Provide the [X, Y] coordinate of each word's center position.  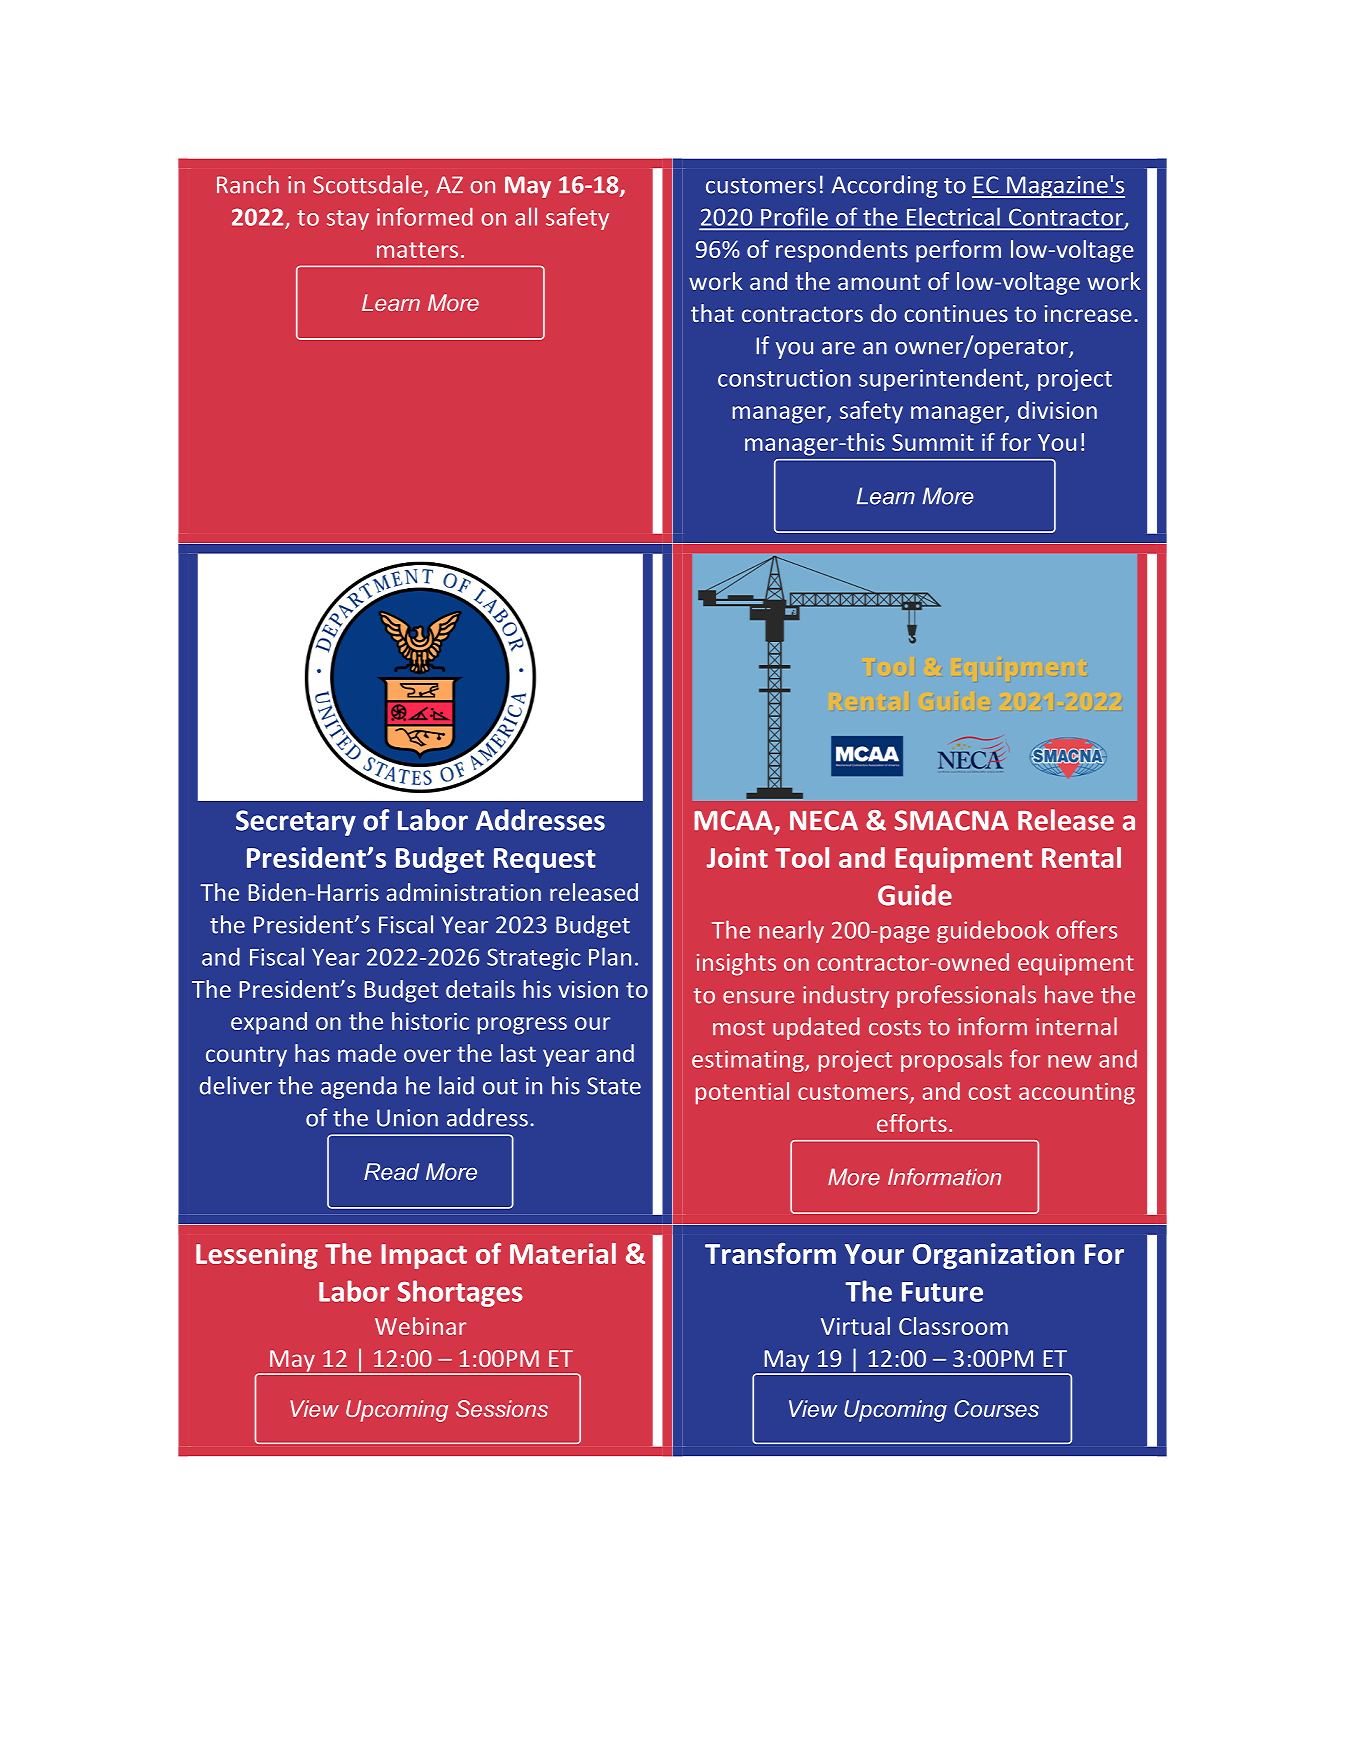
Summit [933, 442]
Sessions [502, 1408]
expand [269, 1023]
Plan [610, 956]
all [526, 216]
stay [348, 220]
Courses [996, 1408]
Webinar [420, 1326]
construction [784, 378]
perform [958, 251]
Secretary [296, 823]
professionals [966, 996]
